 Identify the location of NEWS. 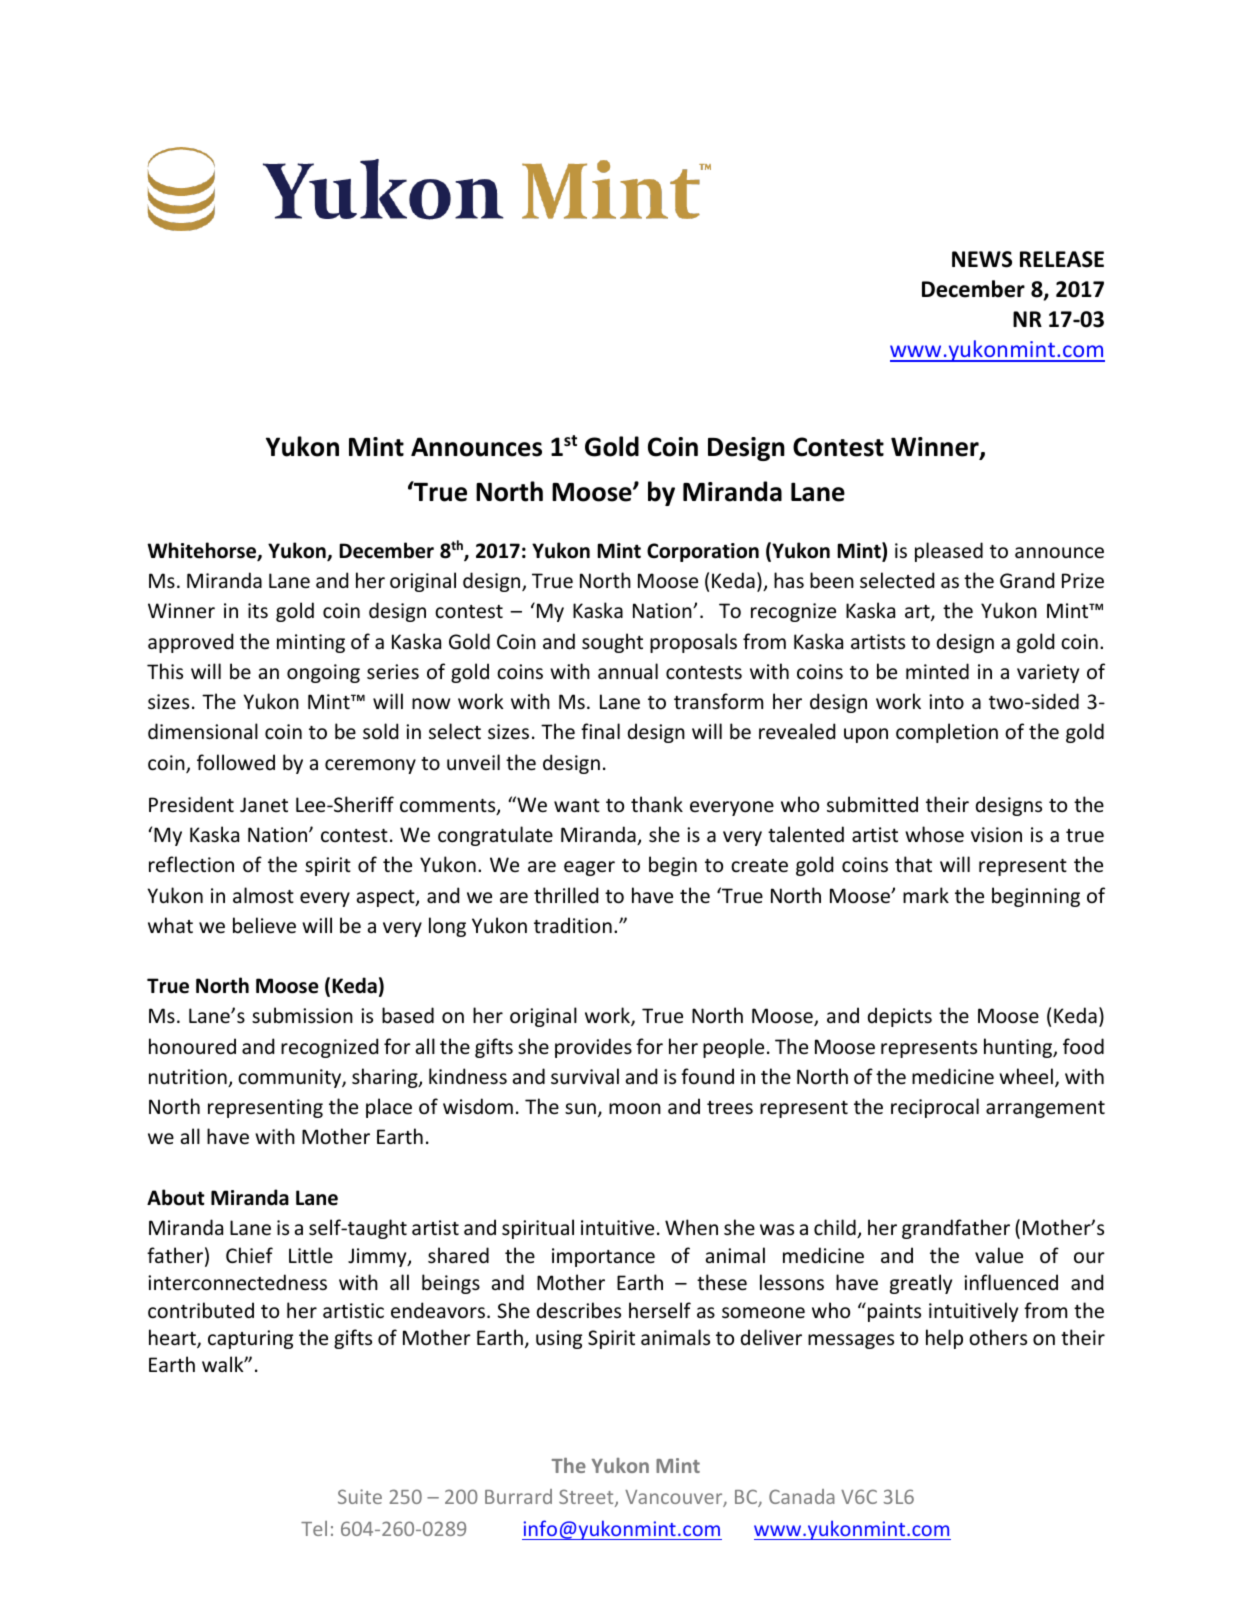
(982, 259).
